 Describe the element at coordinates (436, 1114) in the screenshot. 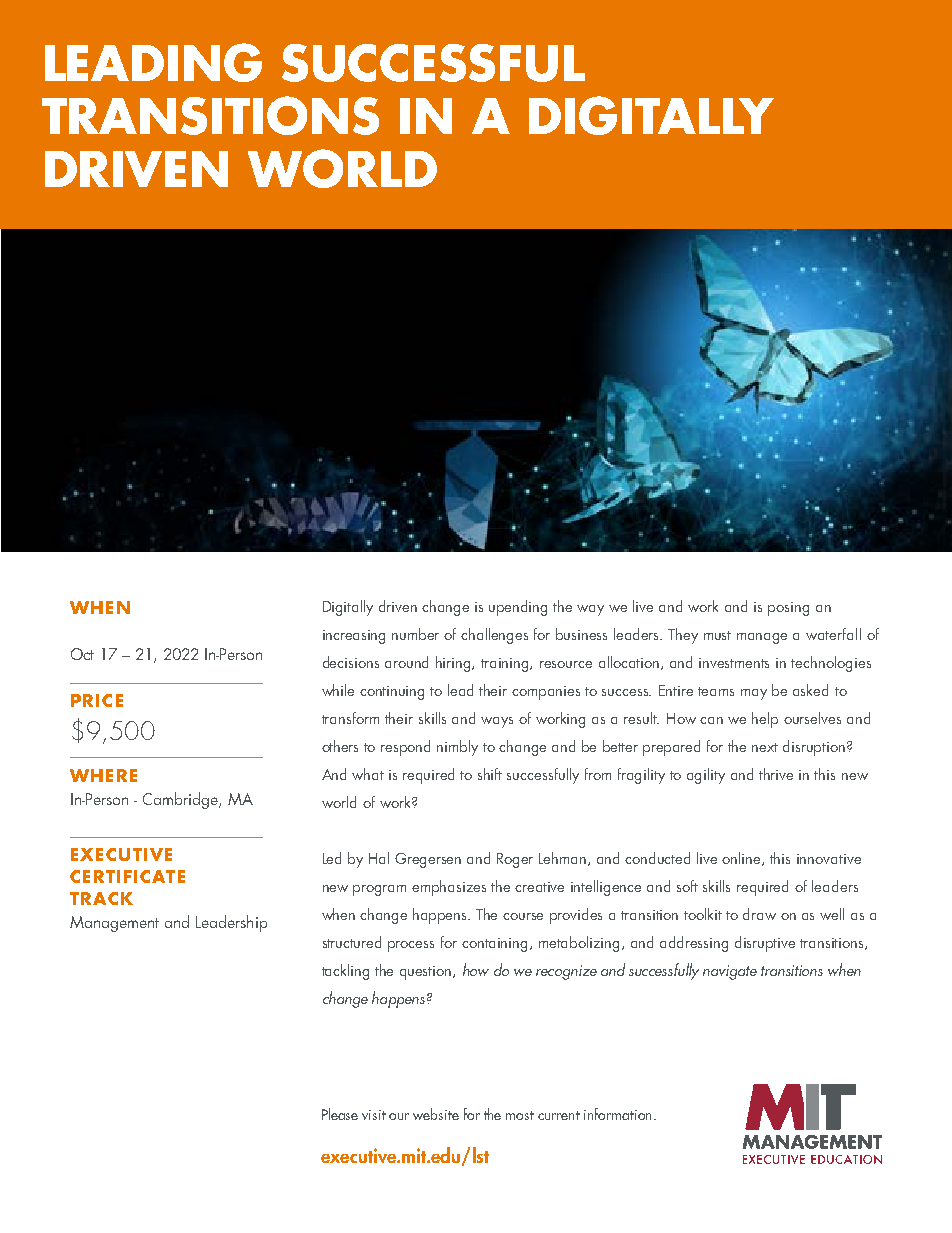

I see `website` at that location.
